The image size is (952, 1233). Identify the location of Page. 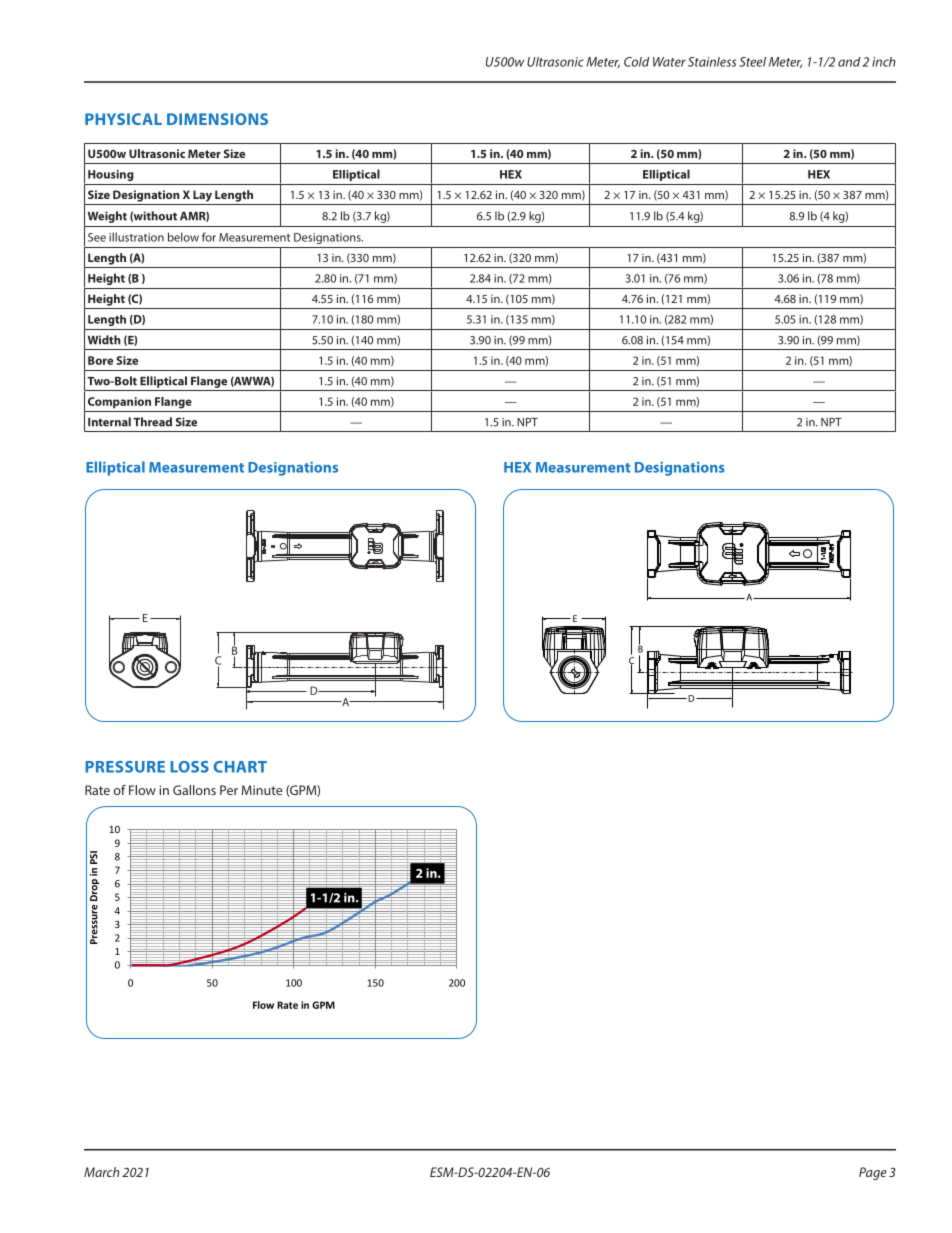
(873, 1173).
